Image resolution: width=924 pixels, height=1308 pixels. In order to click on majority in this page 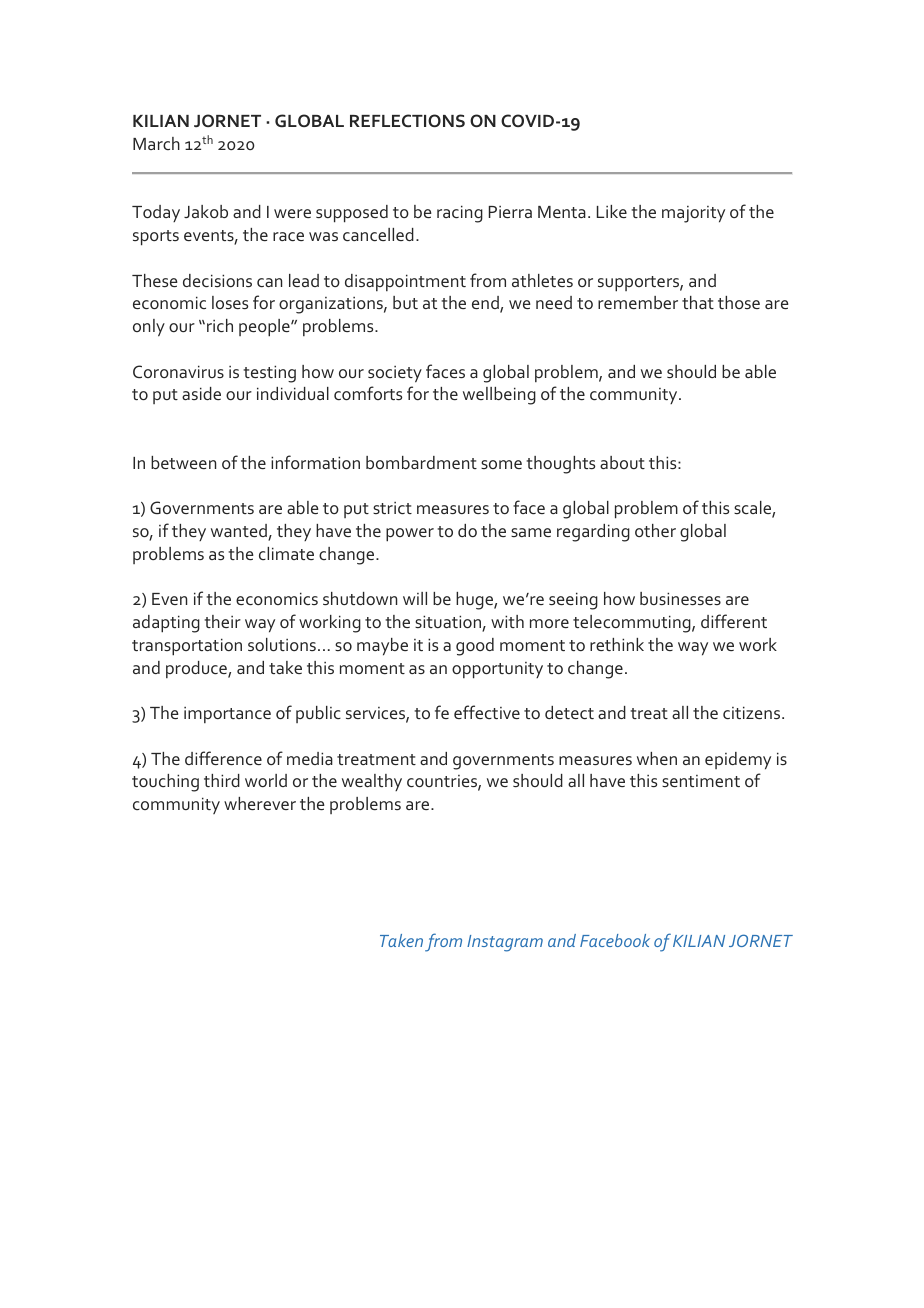, I will do `click(693, 214)`.
